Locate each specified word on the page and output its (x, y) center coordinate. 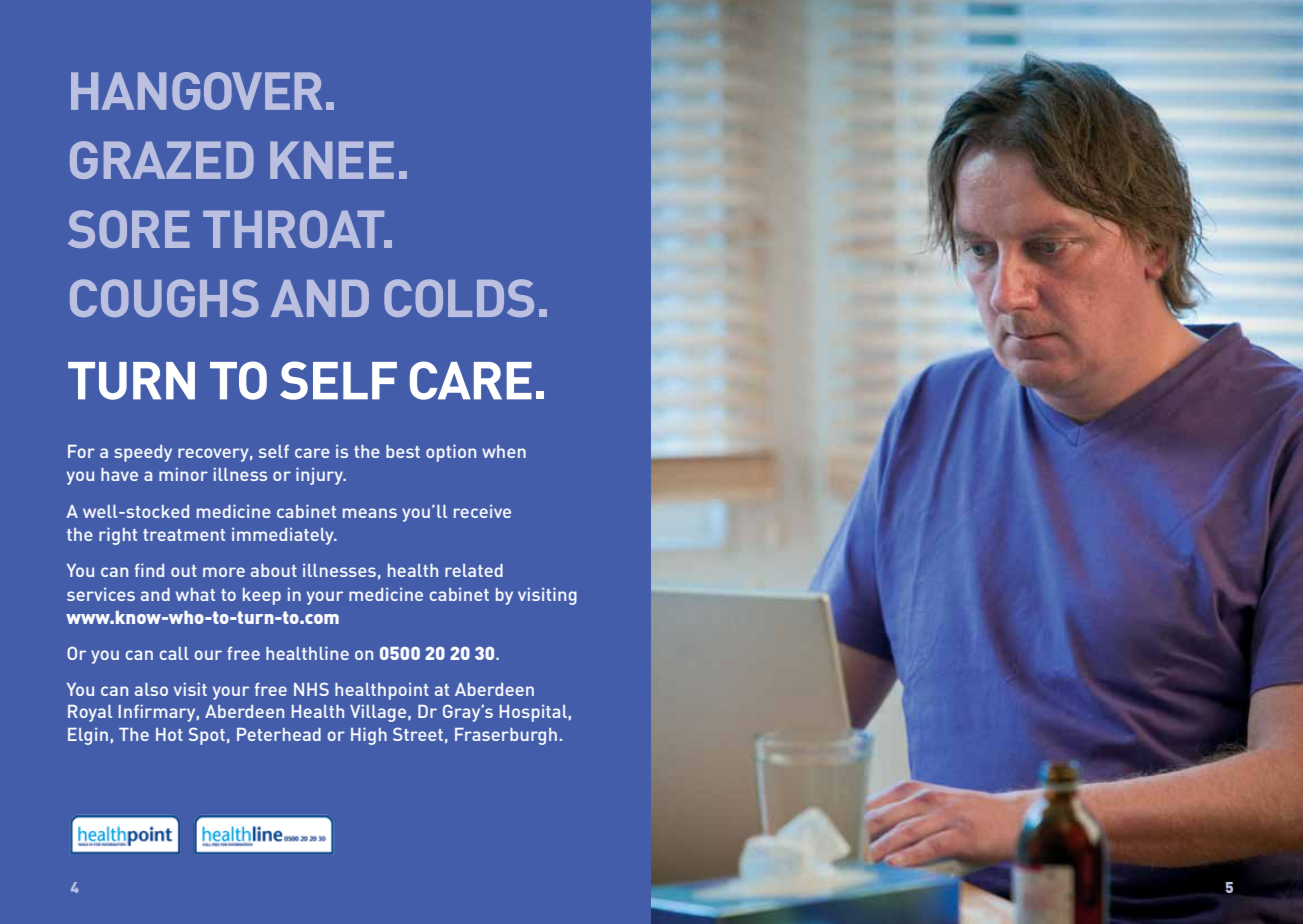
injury (321, 476)
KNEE (332, 160)
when (504, 451)
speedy (143, 453)
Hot (169, 734)
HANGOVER (197, 91)
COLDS (459, 298)
